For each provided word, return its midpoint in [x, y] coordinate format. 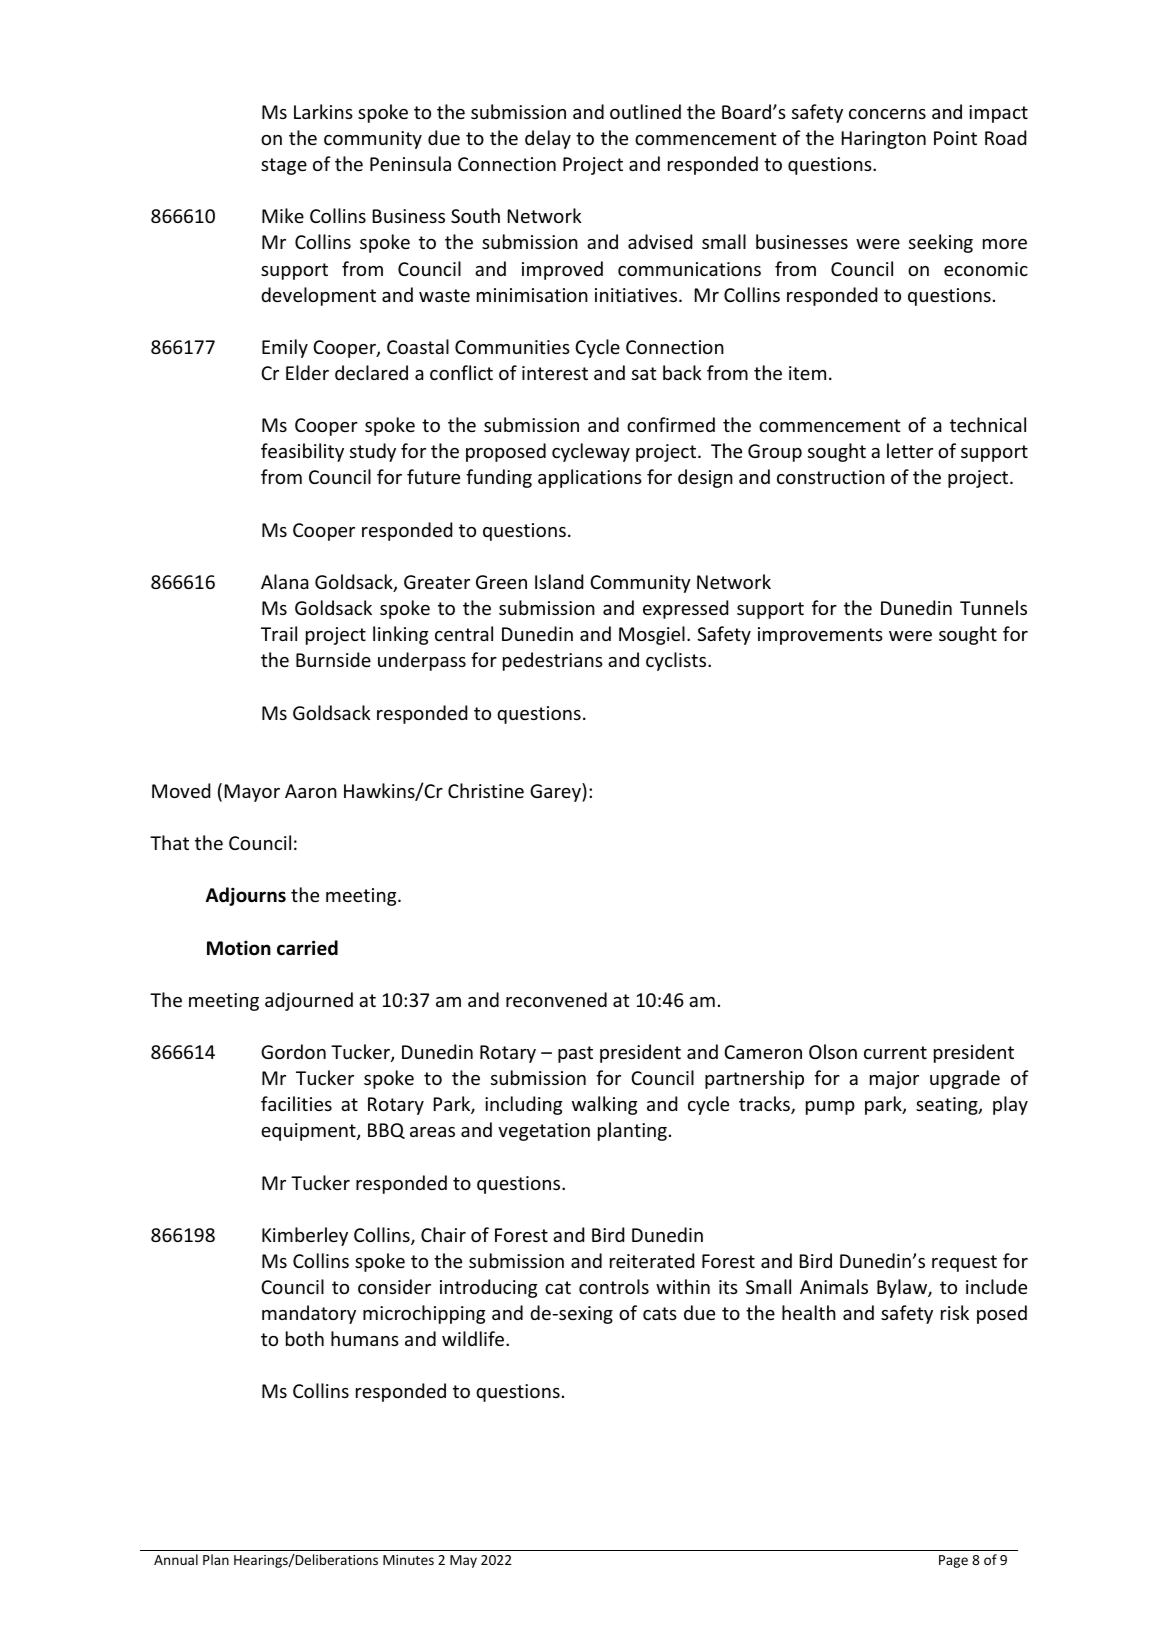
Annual [176, 1559]
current [895, 1052]
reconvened [556, 999]
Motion [239, 948]
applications [590, 478]
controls [614, 1286]
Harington [884, 140]
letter [910, 450]
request [964, 1263]
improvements [820, 636]
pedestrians [553, 661]
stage [284, 166]
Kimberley [305, 1236]
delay [548, 139]
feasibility [302, 452]
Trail [279, 633]
